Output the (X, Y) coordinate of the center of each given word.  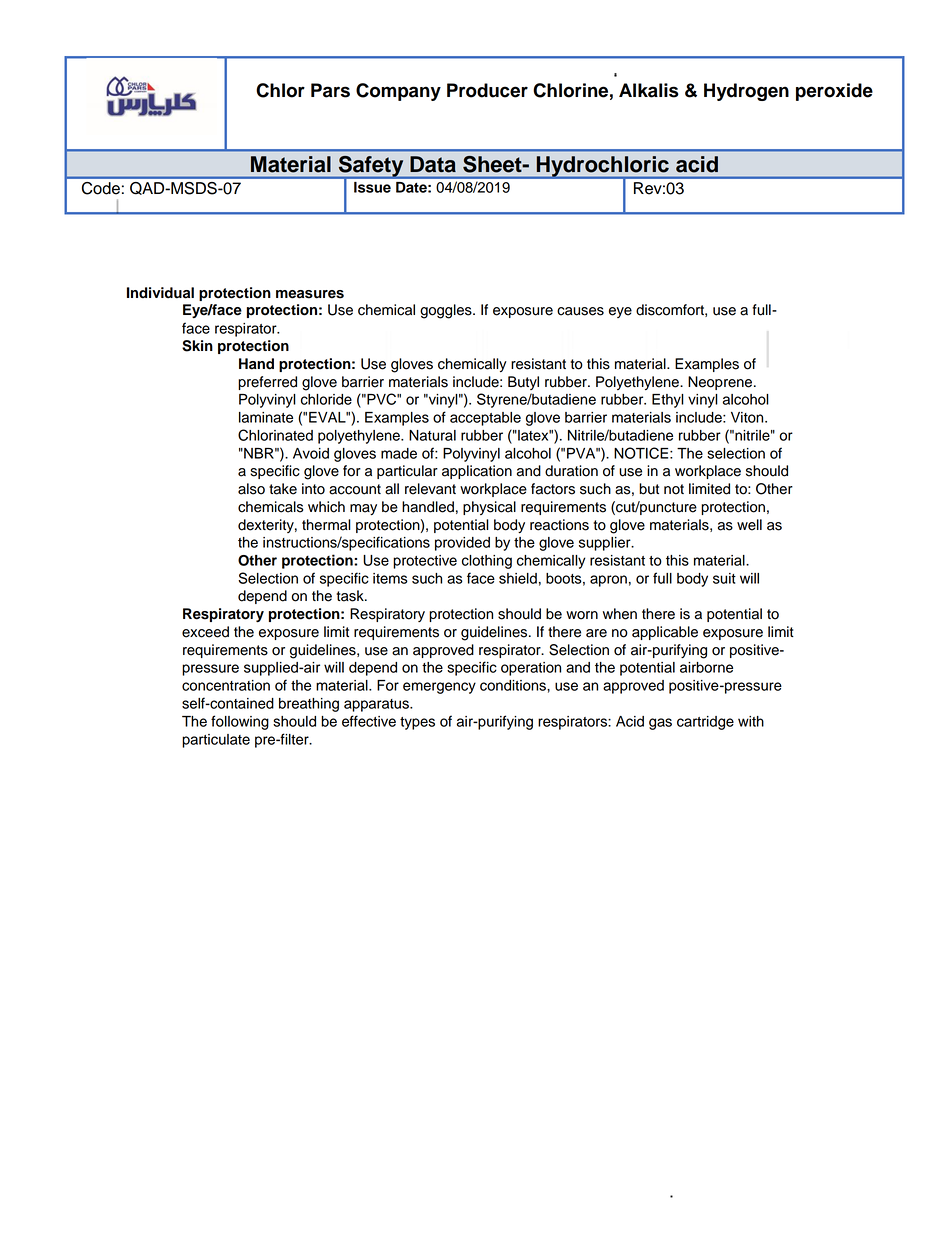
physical (489, 508)
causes (580, 311)
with (751, 721)
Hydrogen (746, 92)
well (749, 525)
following (240, 722)
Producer (487, 90)
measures (310, 294)
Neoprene (721, 383)
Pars (330, 90)
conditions (514, 685)
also (251, 489)
